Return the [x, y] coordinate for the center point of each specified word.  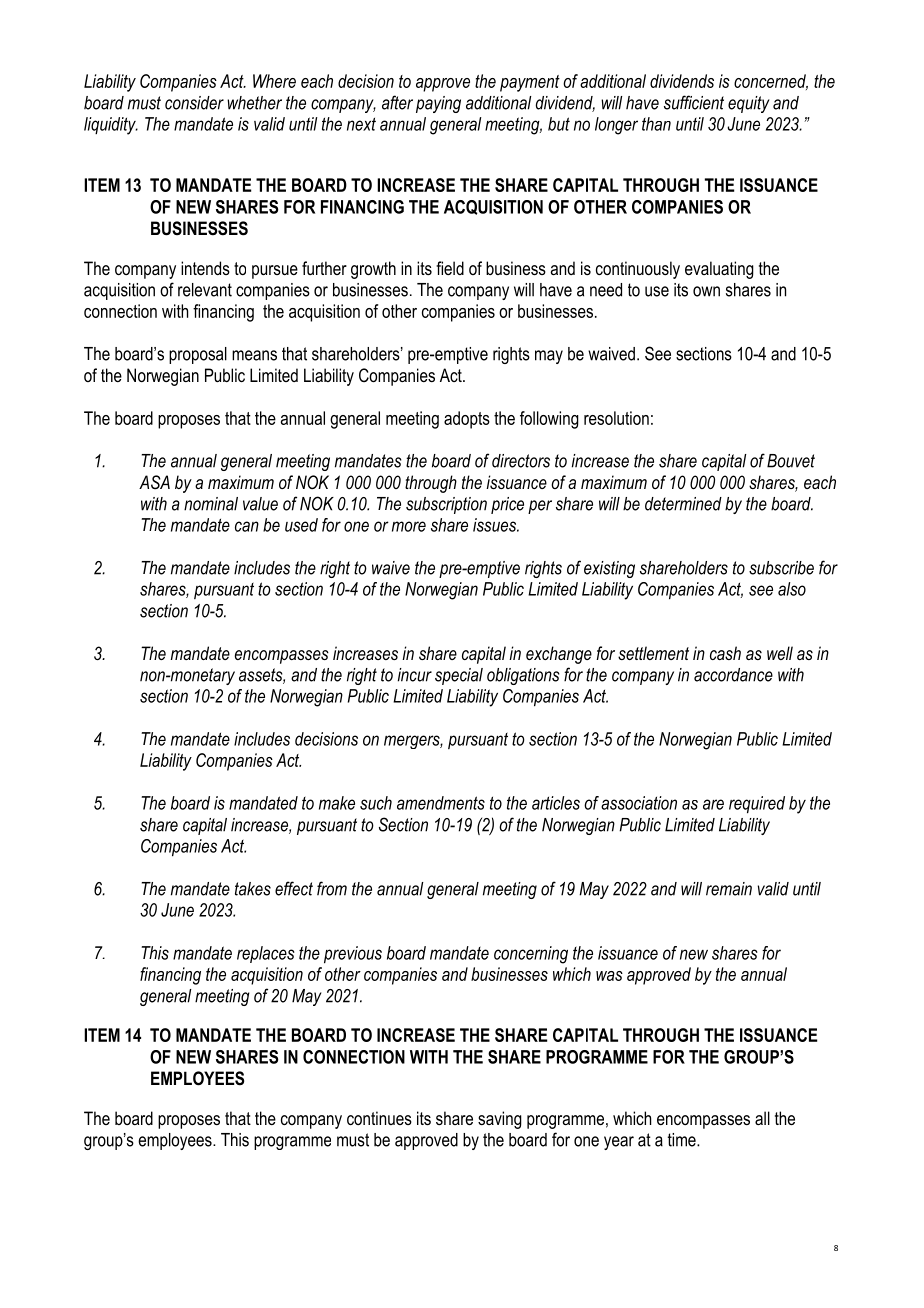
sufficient [694, 102]
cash [725, 653]
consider [194, 103]
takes [253, 889]
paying [438, 104]
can [247, 526]
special [459, 676]
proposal [198, 355]
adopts [467, 420]
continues [379, 1118]
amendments [441, 803]
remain [729, 889]
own [706, 291]
